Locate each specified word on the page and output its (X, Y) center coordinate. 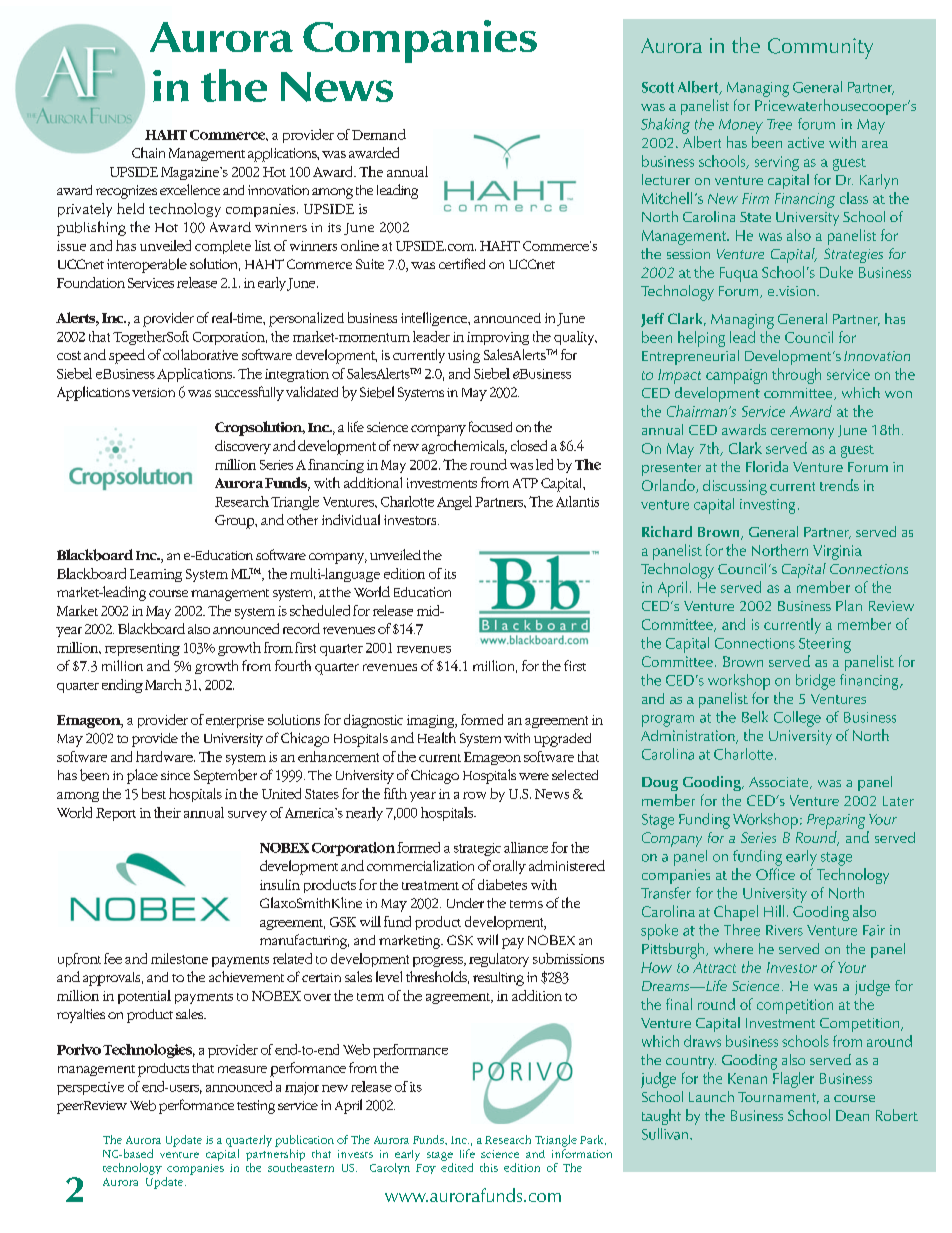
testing (256, 1107)
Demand (379, 134)
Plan (849, 605)
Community (820, 48)
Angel (454, 503)
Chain (148, 152)
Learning (156, 575)
